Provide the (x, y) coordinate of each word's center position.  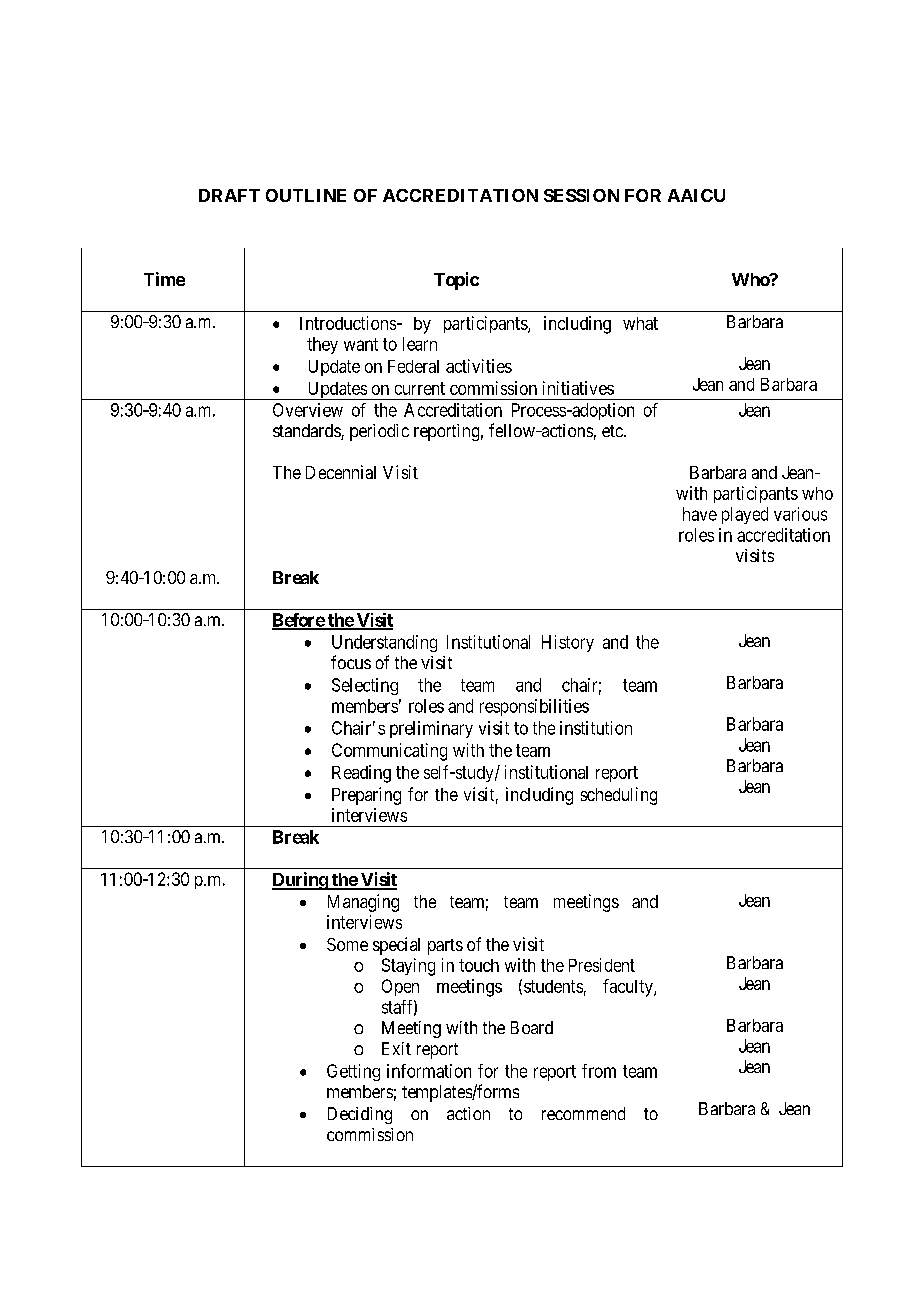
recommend (583, 1113)
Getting (353, 1072)
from (599, 1071)
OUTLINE (306, 195)
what (640, 323)
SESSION (581, 195)
